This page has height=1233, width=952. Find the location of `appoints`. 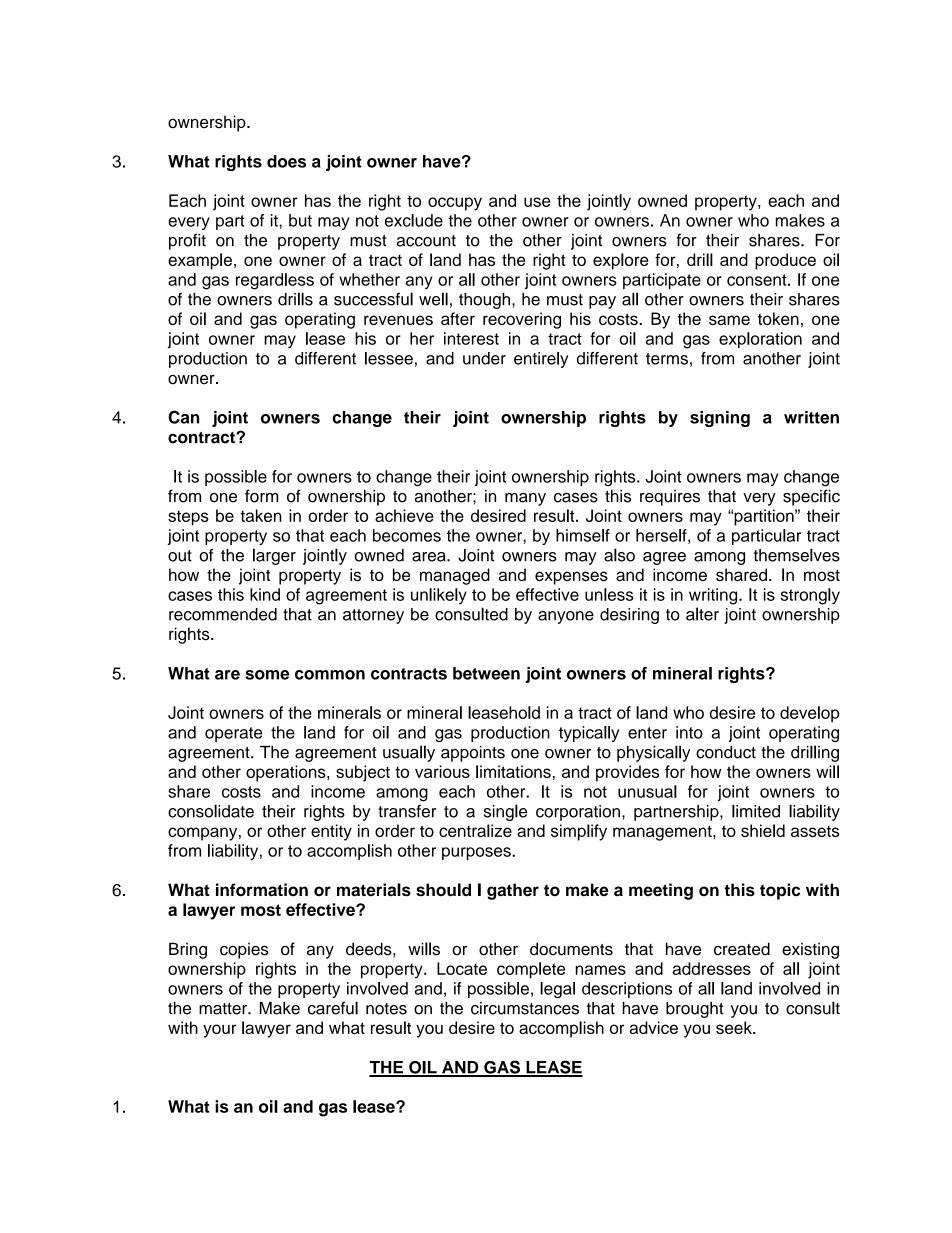

appoints is located at coordinates (473, 754).
